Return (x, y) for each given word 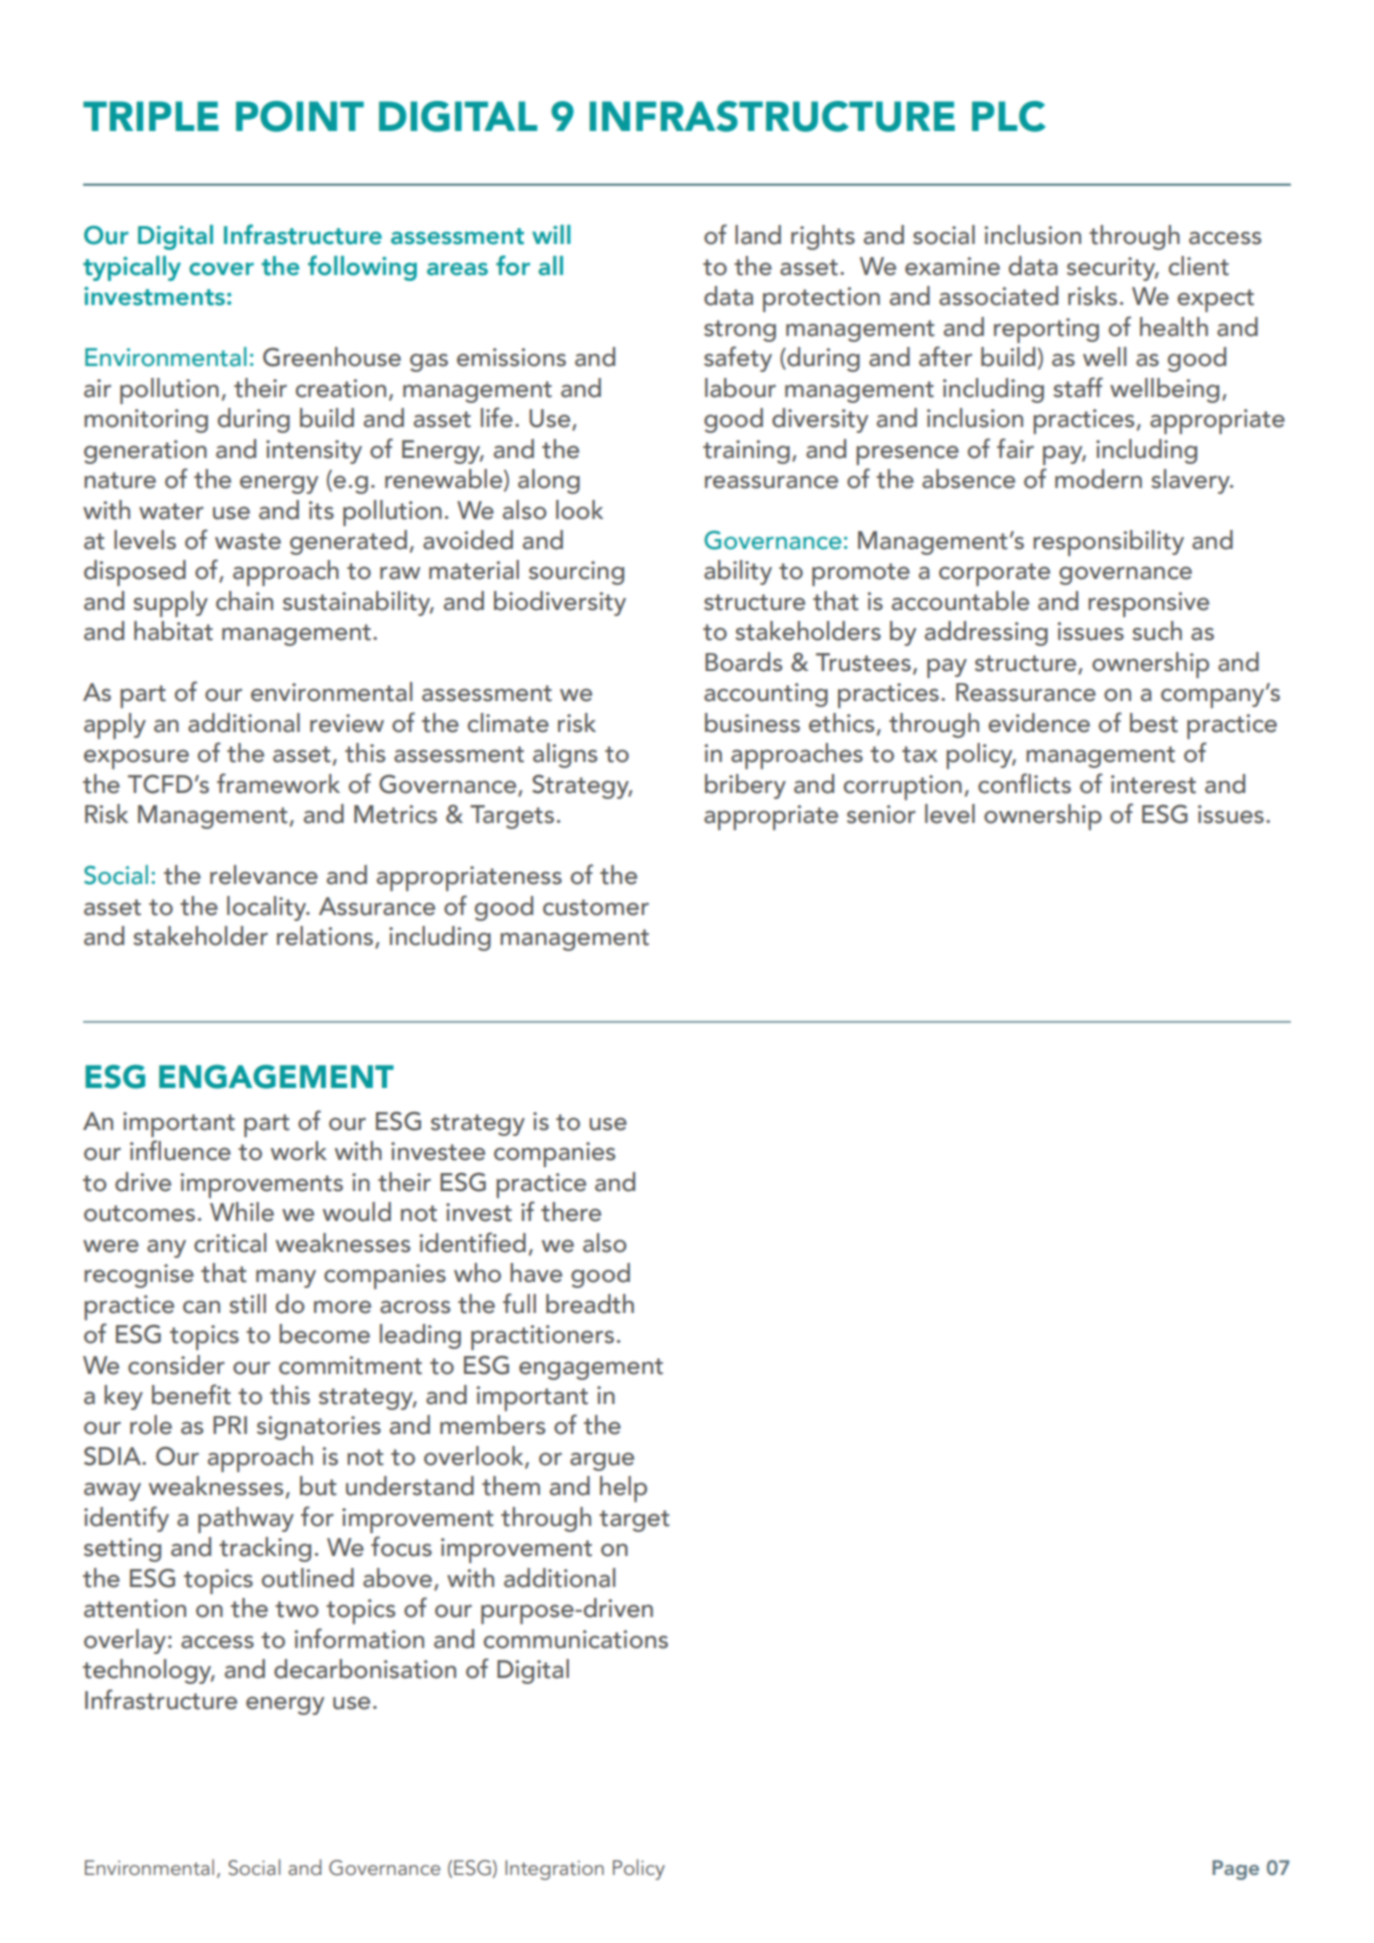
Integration (554, 1870)
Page (1235, 1870)
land (758, 235)
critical (230, 1243)
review (347, 723)
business (752, 723)
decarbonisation (365, 1669)
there (571, 1212)
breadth (590, 1304)
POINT (300, 116)
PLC (1009, 116)
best (1154, 723)
